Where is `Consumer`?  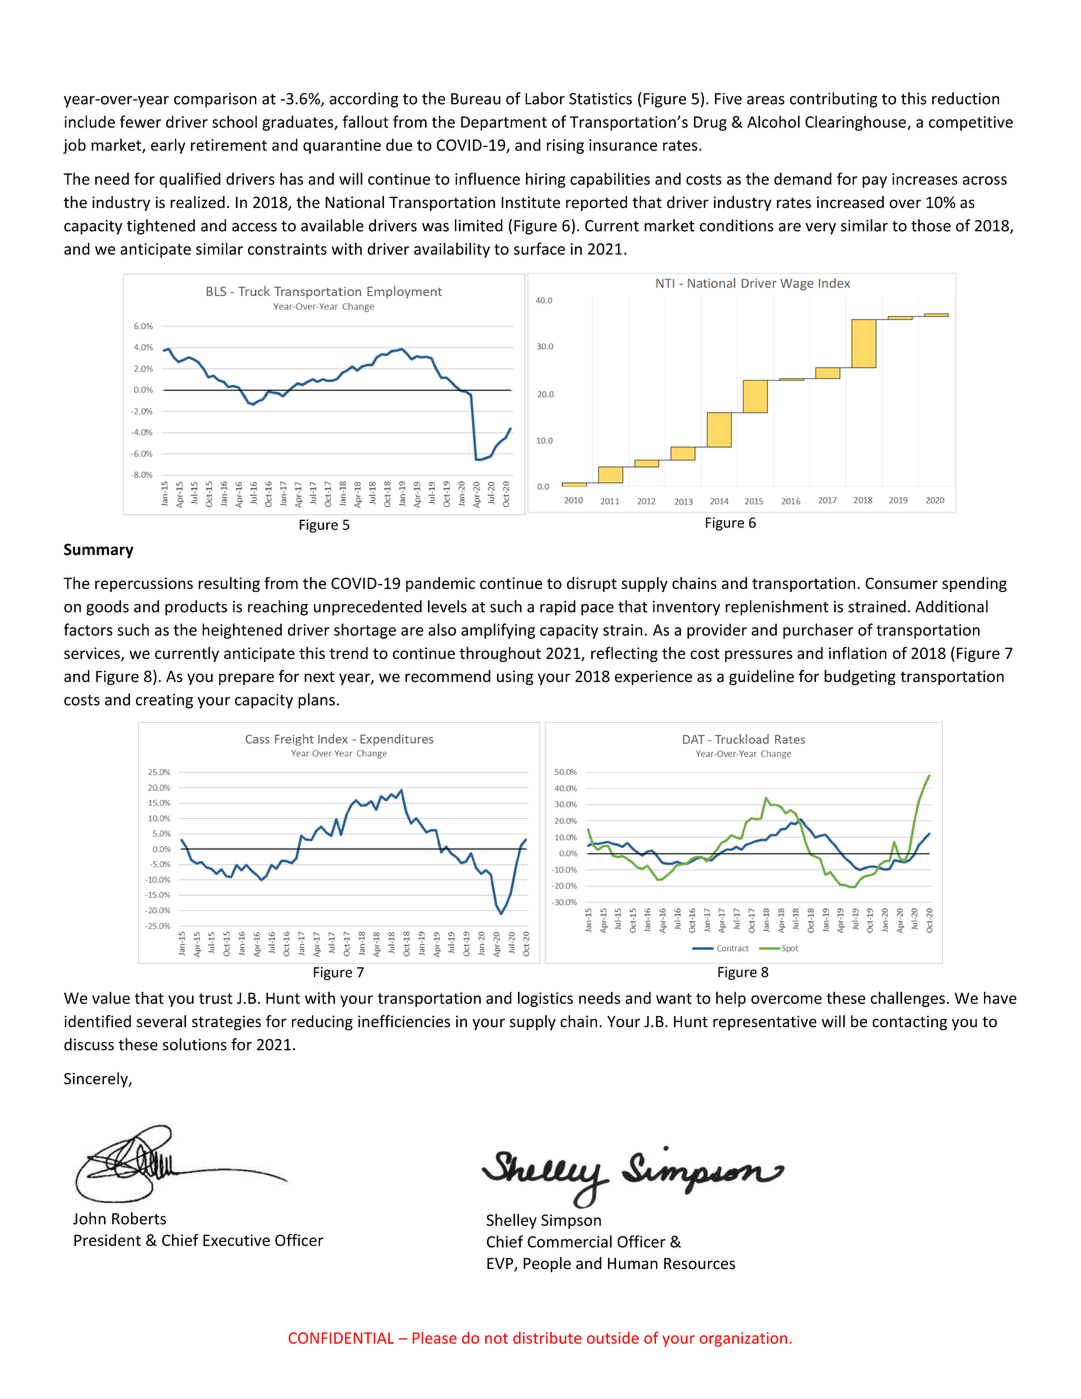 Consumer is located at coordinates (901, 583).
